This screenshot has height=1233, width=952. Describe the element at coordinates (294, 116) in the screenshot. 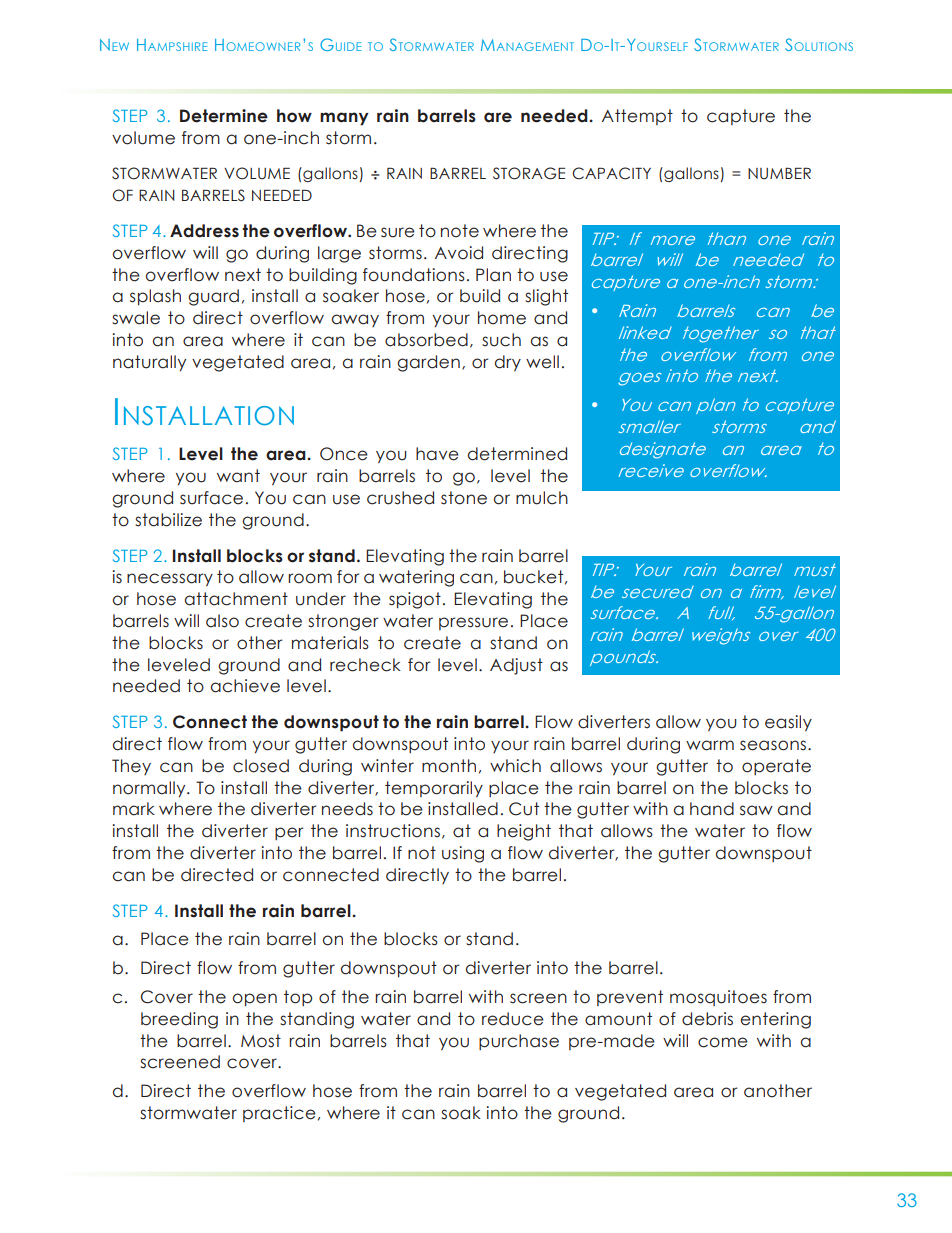

I see `how` at that location.
